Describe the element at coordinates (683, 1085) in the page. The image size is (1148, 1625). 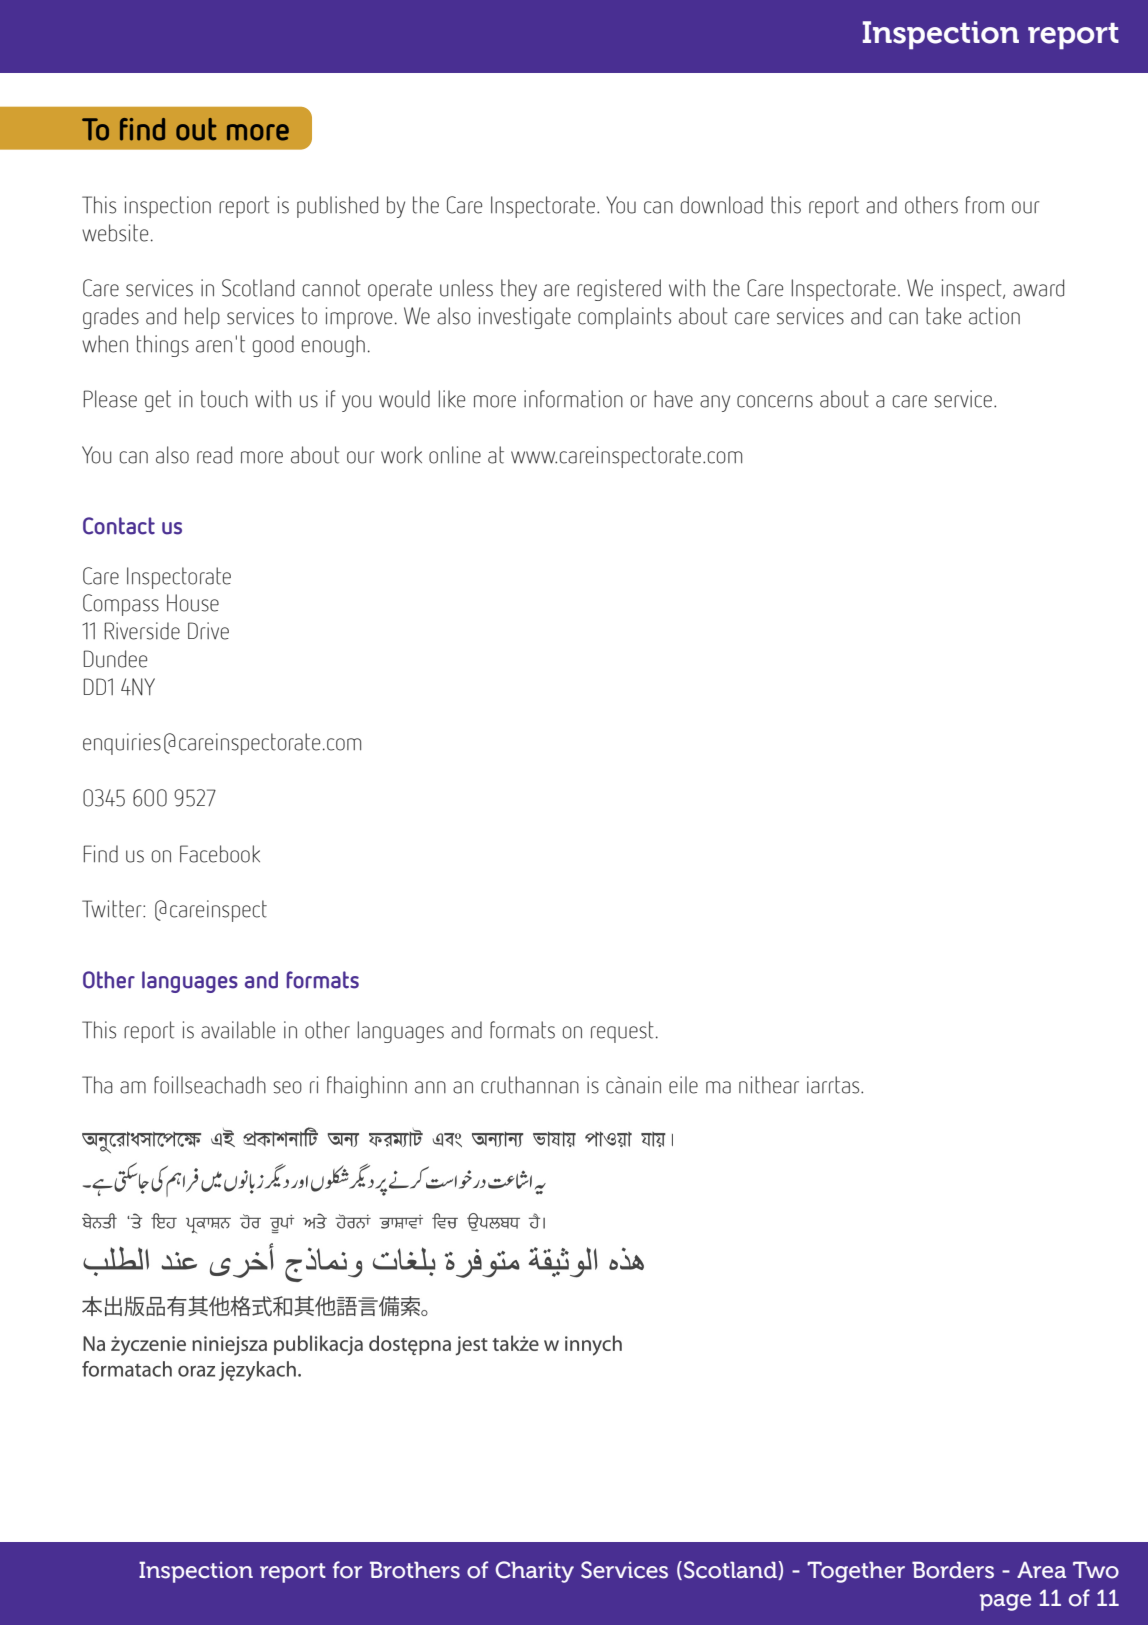
I see `eile` at that location.
